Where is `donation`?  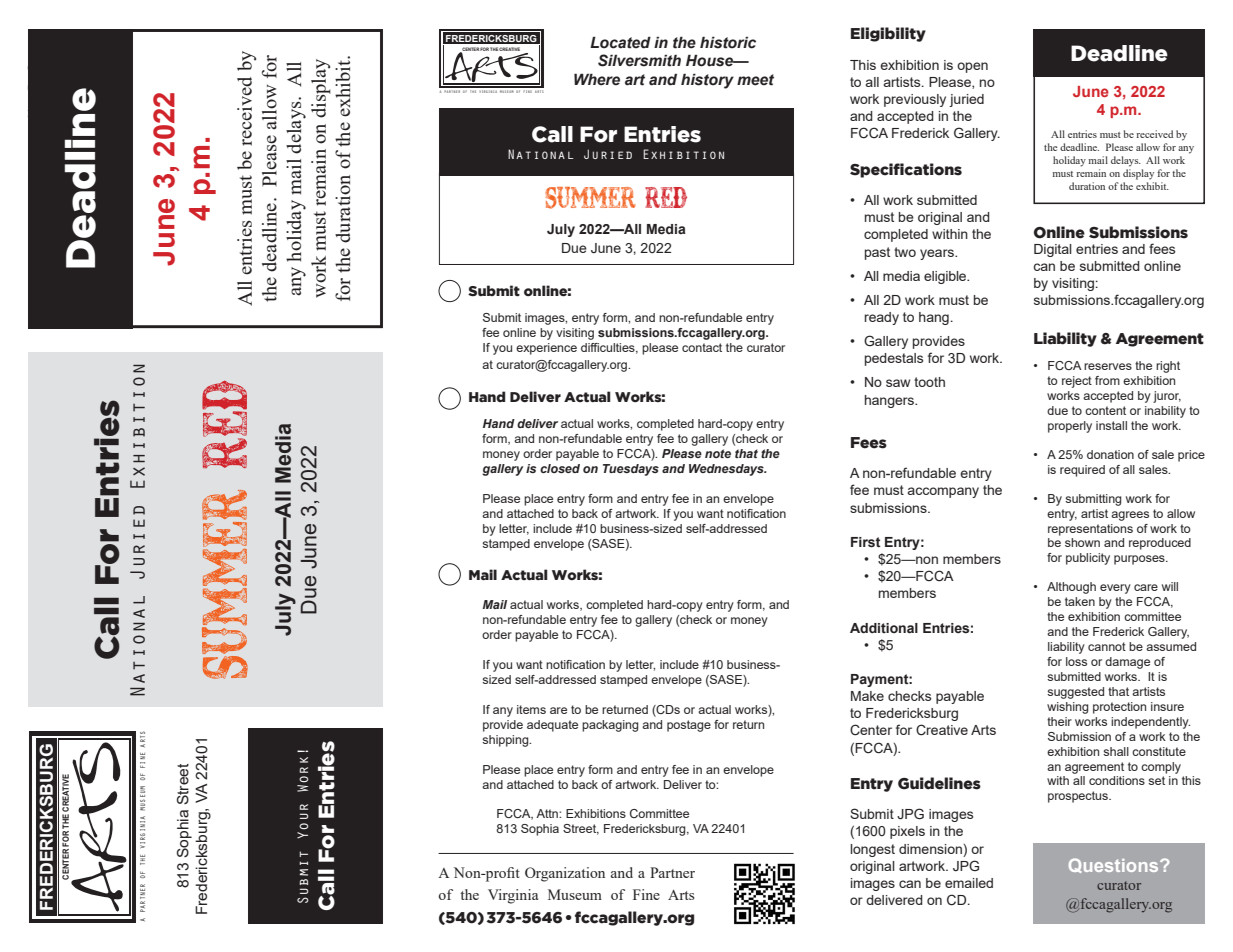 donation is located at coordinates (1110, 454).
